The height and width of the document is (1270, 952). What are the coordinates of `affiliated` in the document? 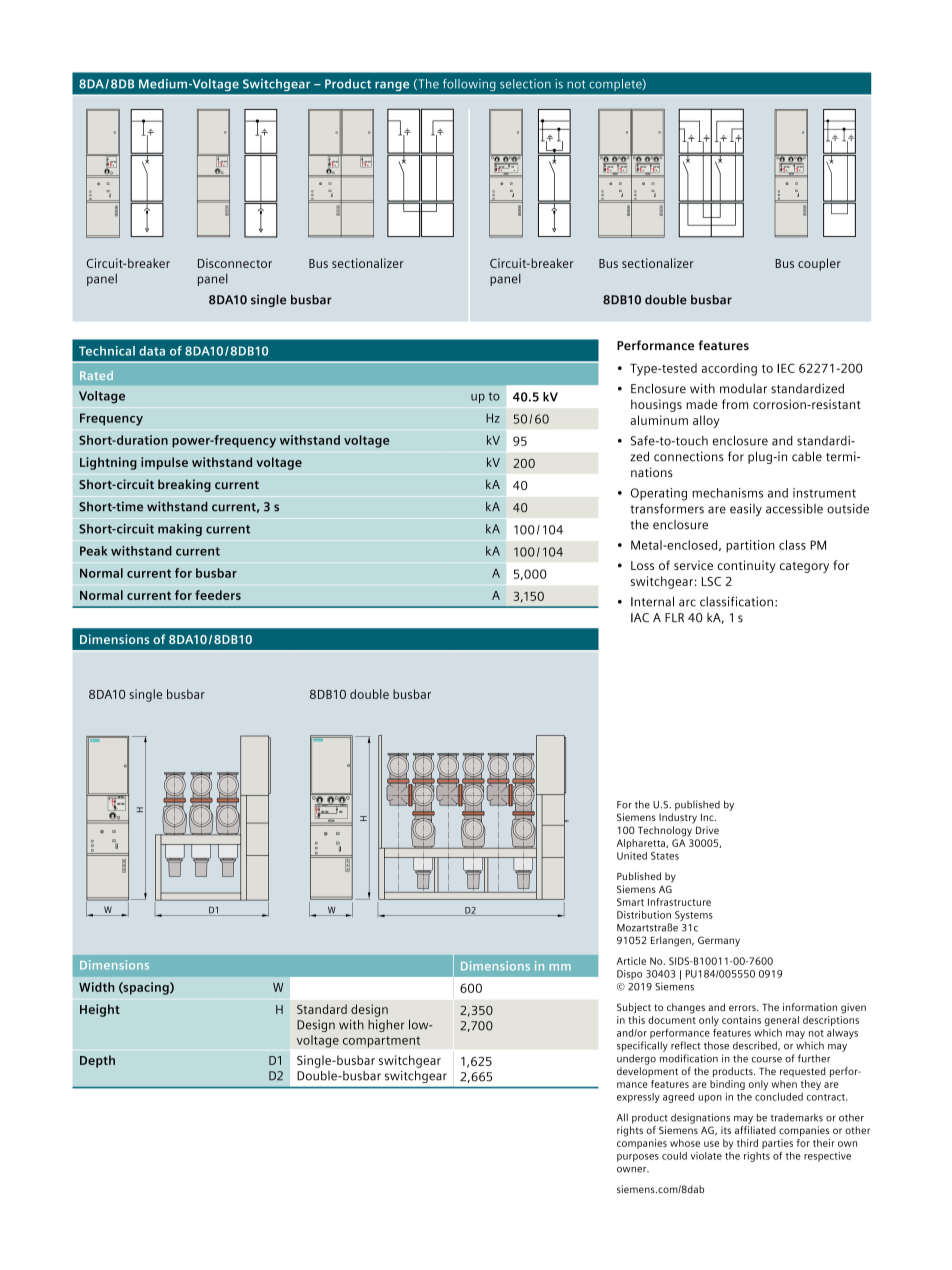 It's located at (755, 1130).
